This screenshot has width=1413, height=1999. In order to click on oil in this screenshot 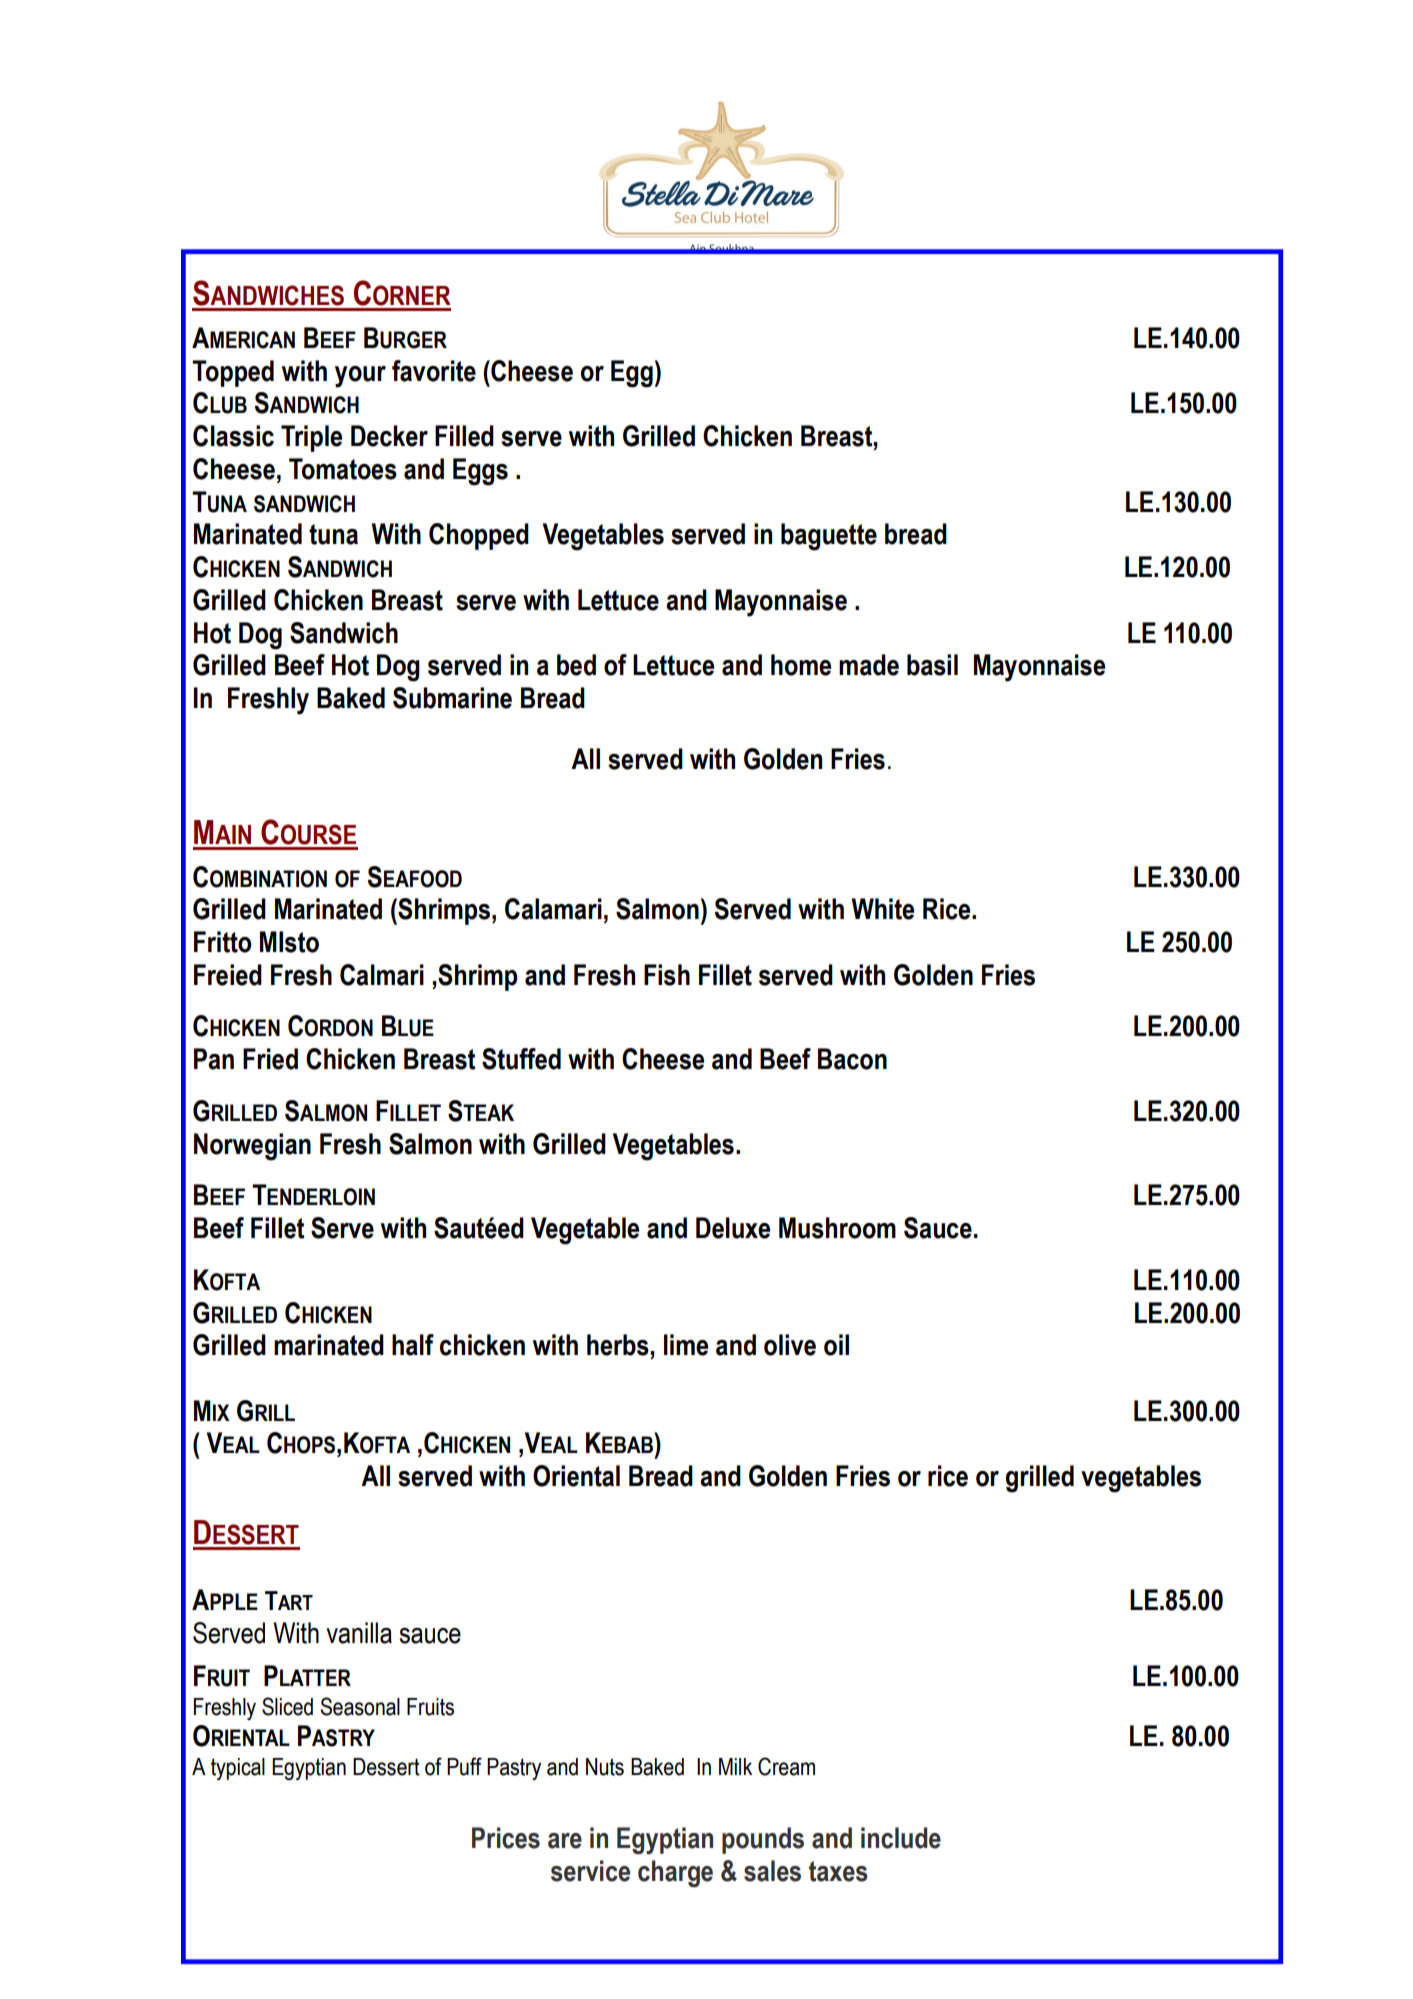, I will do `click(836, 1345)`.
